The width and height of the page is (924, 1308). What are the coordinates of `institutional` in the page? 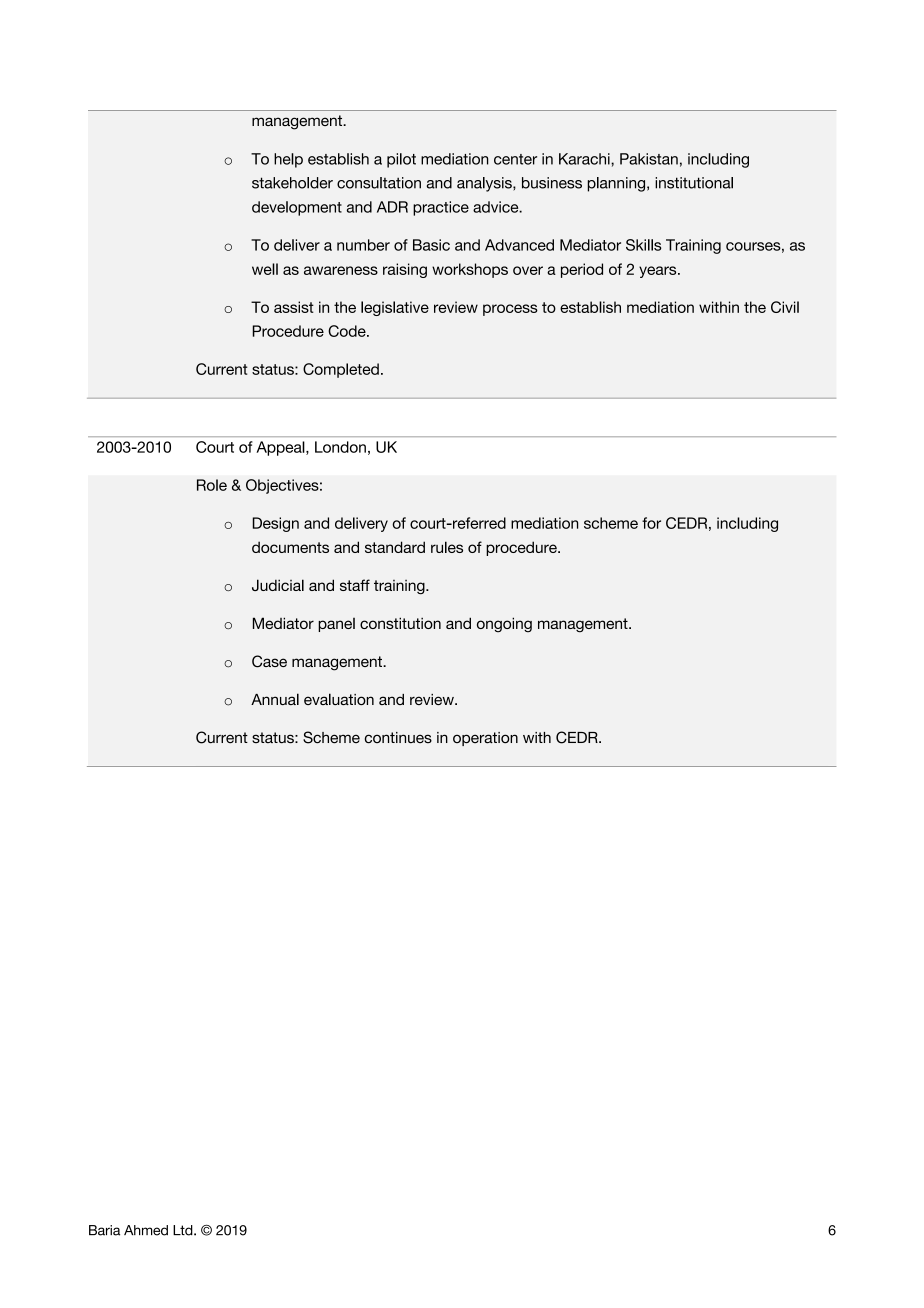 It's located at (694, 183).
